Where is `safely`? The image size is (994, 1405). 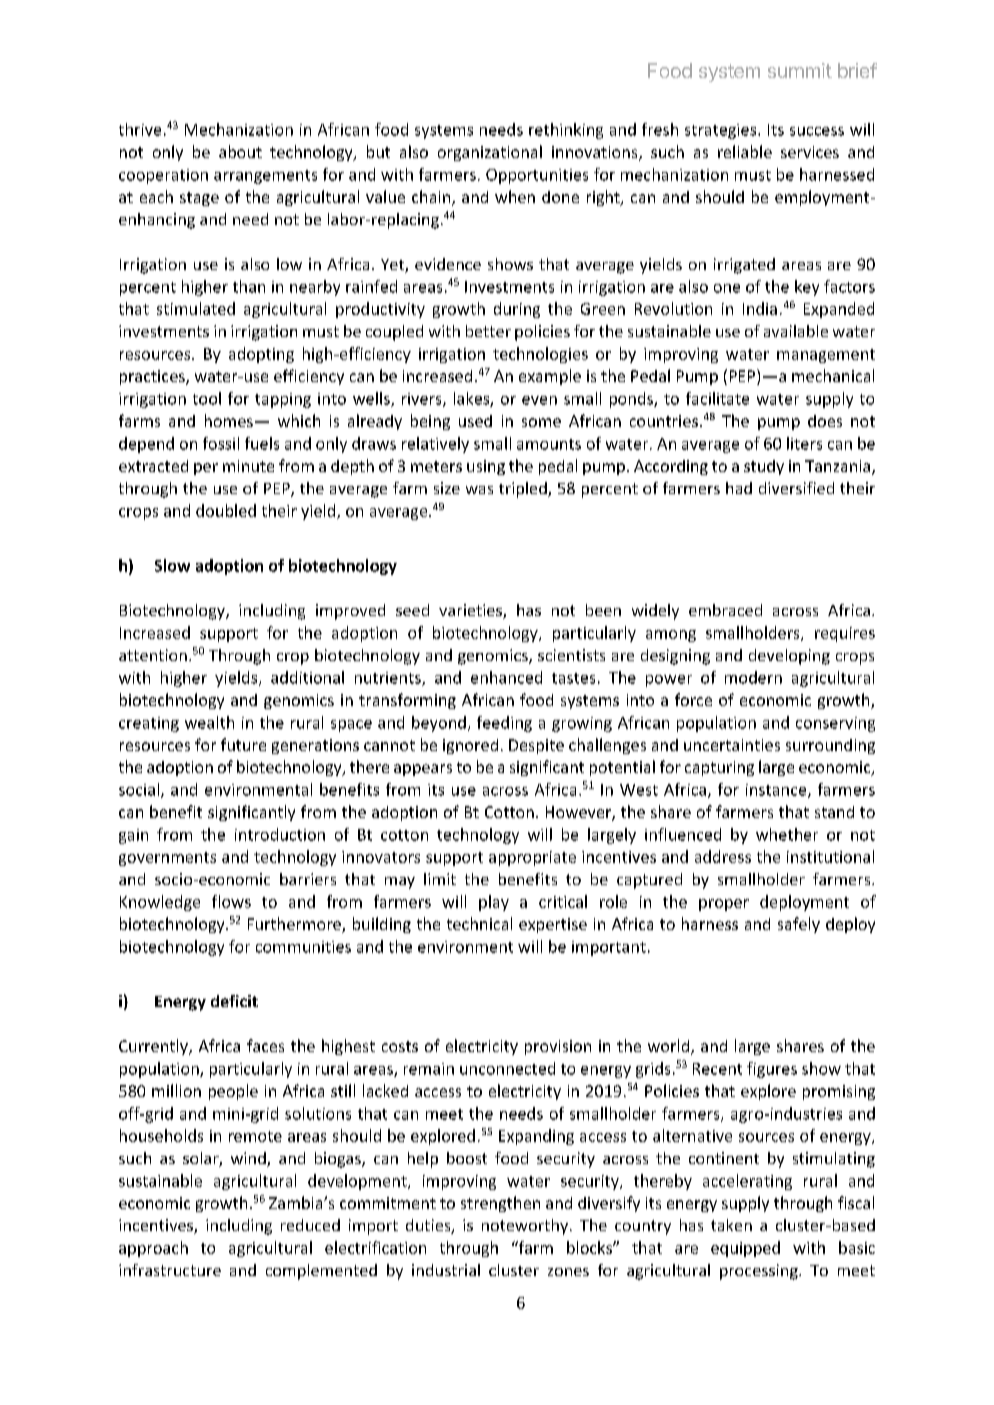 safely is located at coordinates (799, 925).
